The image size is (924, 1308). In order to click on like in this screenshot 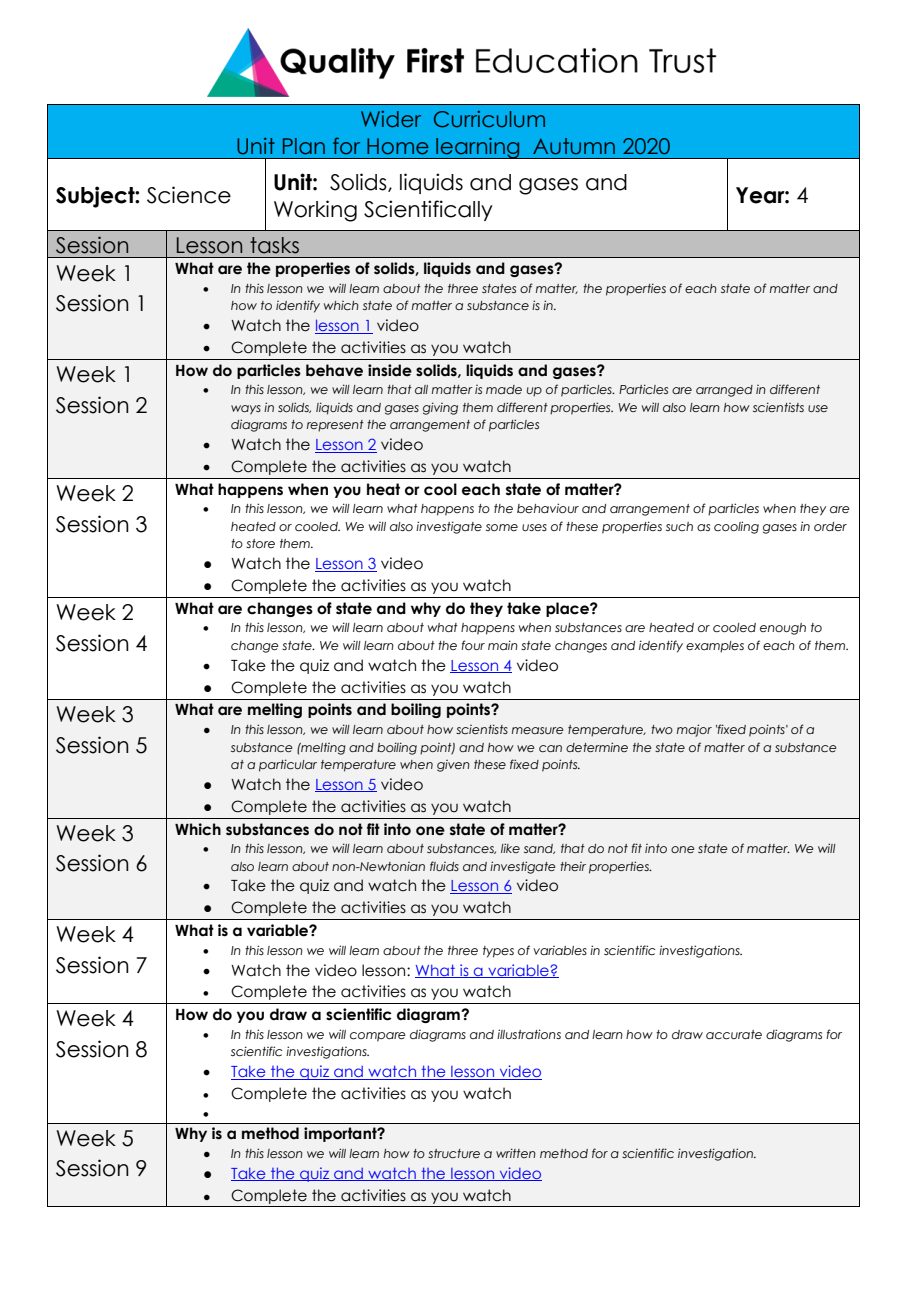, I will do `click(510, 848)`.
